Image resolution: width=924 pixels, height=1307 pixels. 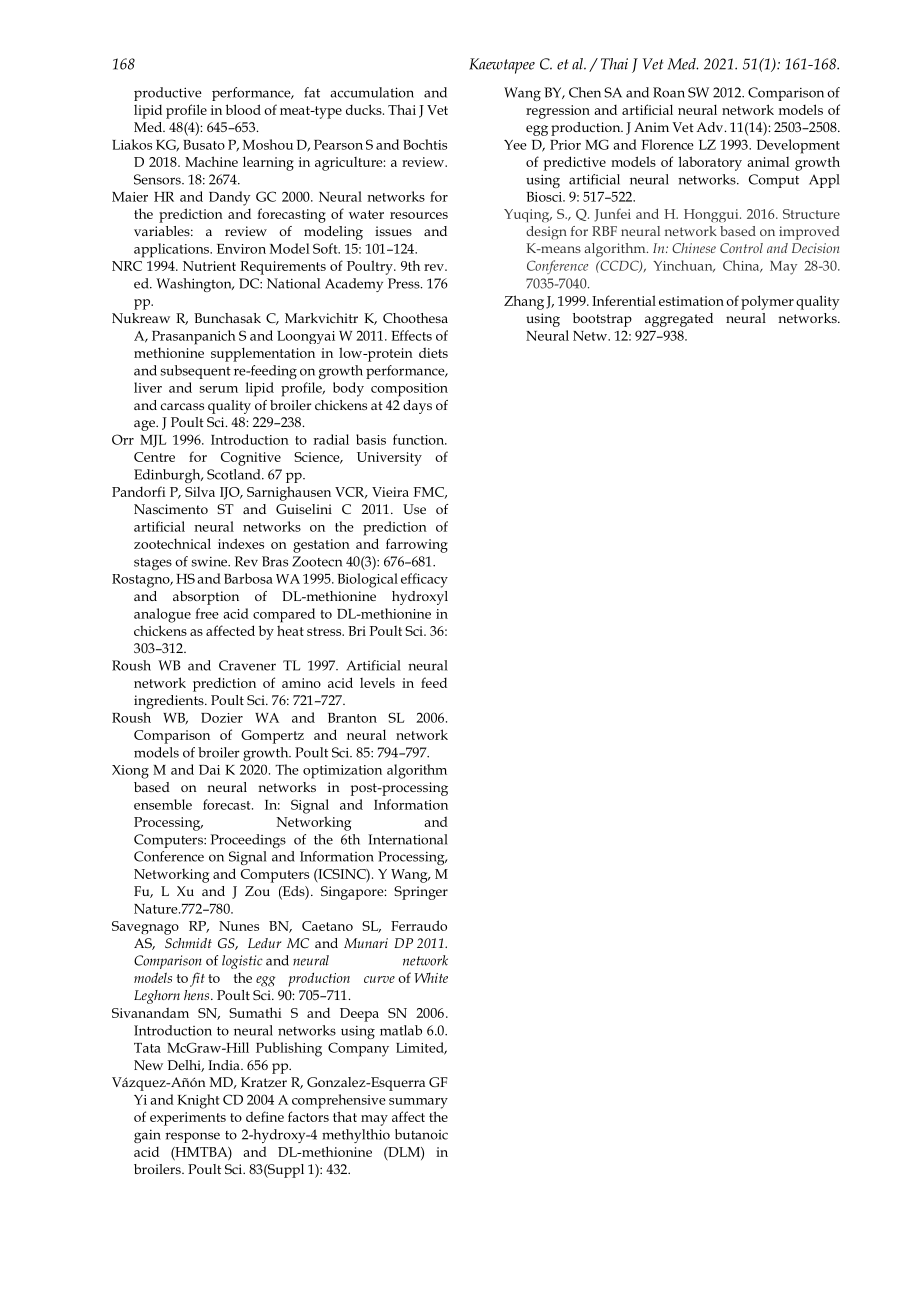 I want to click on aggregated, so click(x=679, y=320).
